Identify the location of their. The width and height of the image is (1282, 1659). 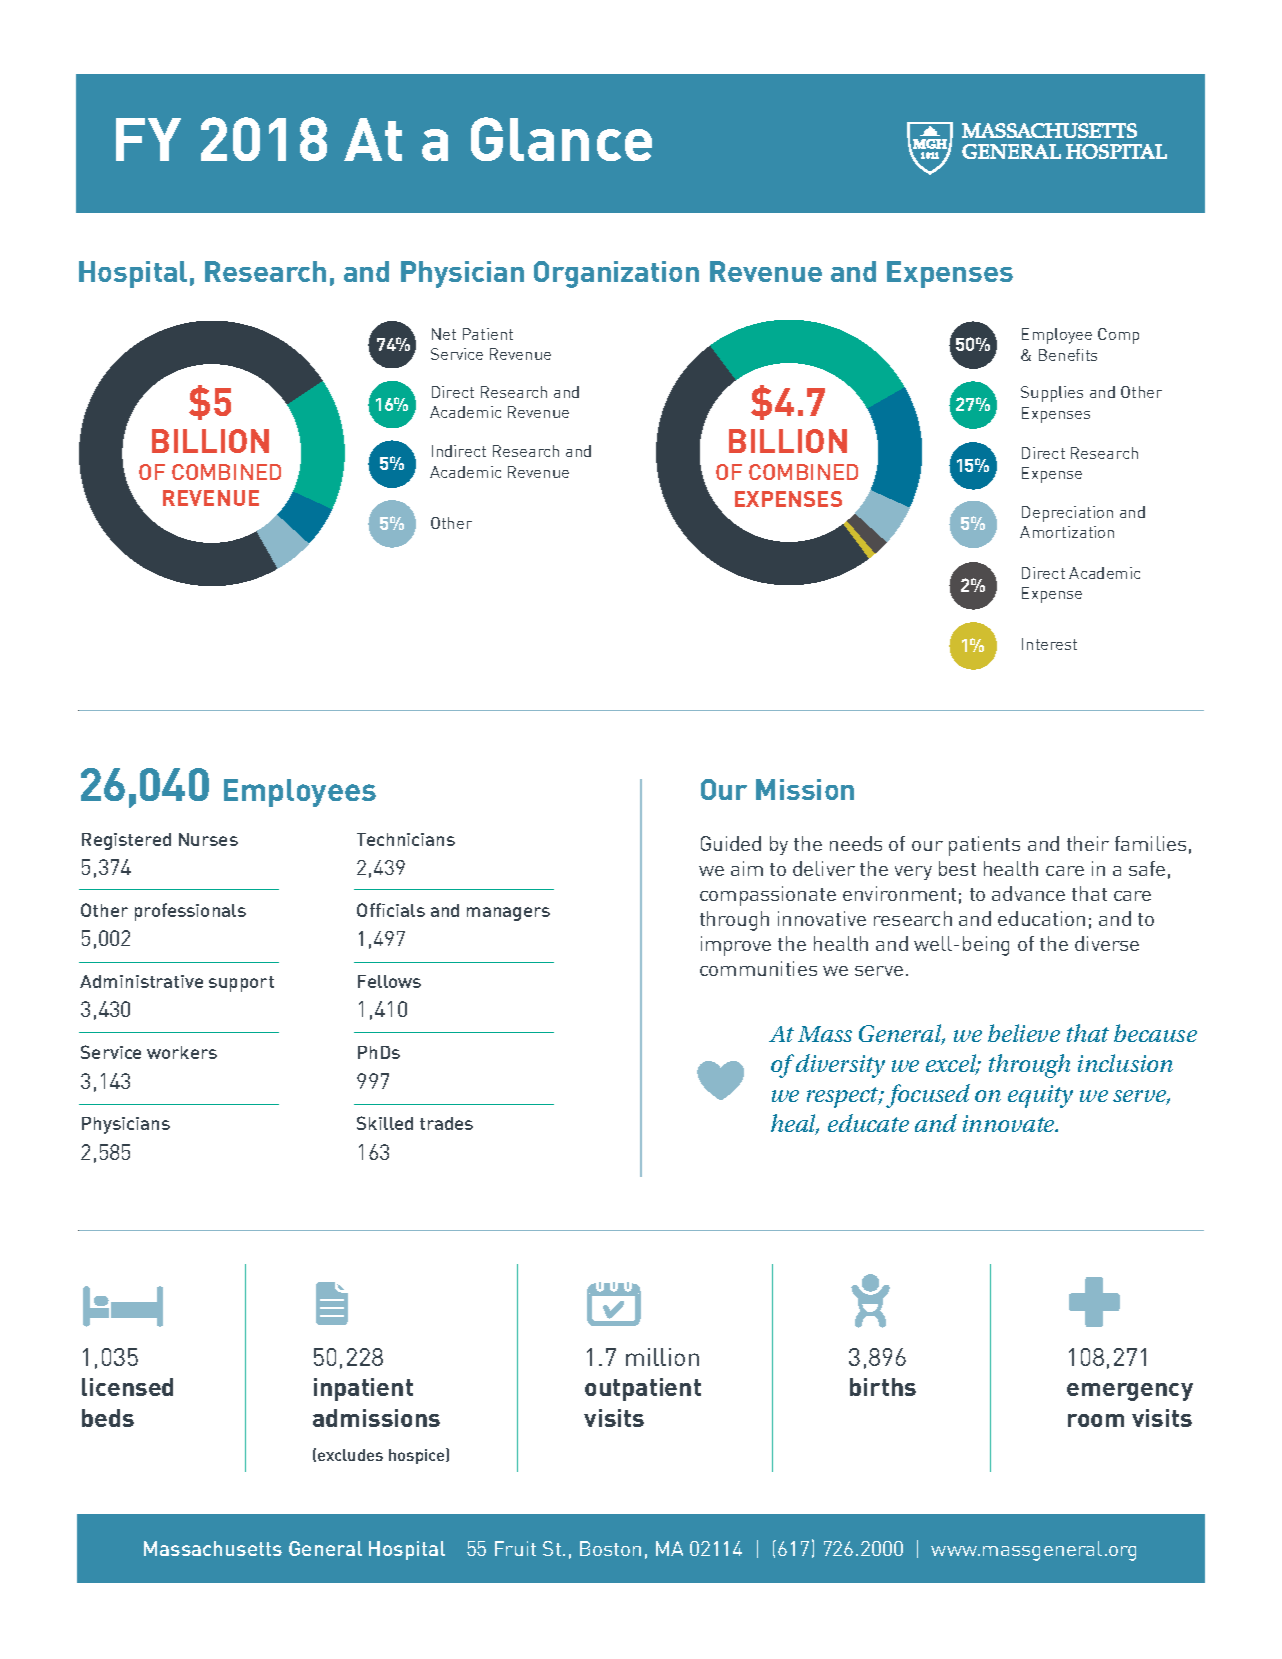
(1088, 843).
